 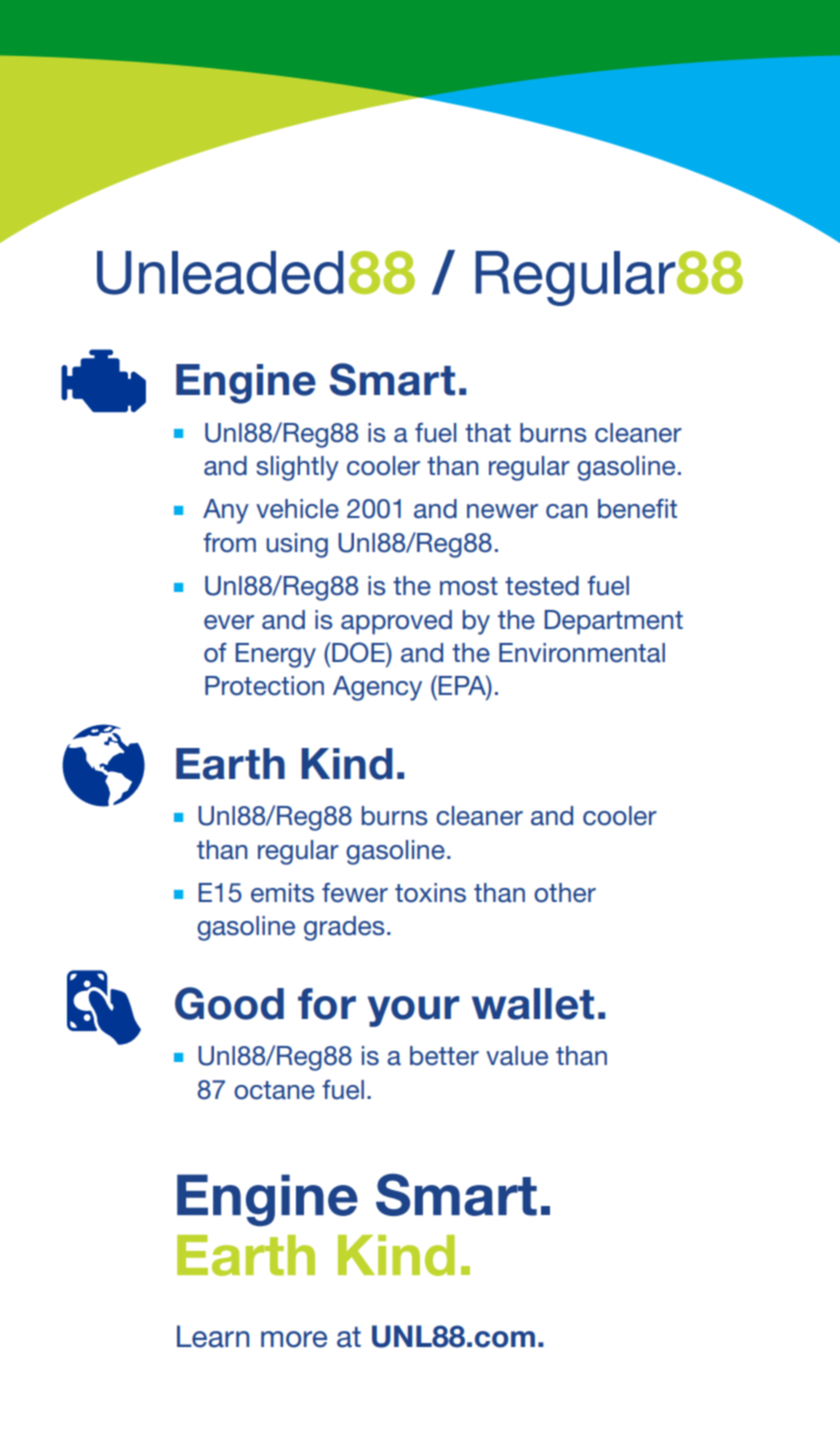 I want to click on can, so click(x=567, y=511).
